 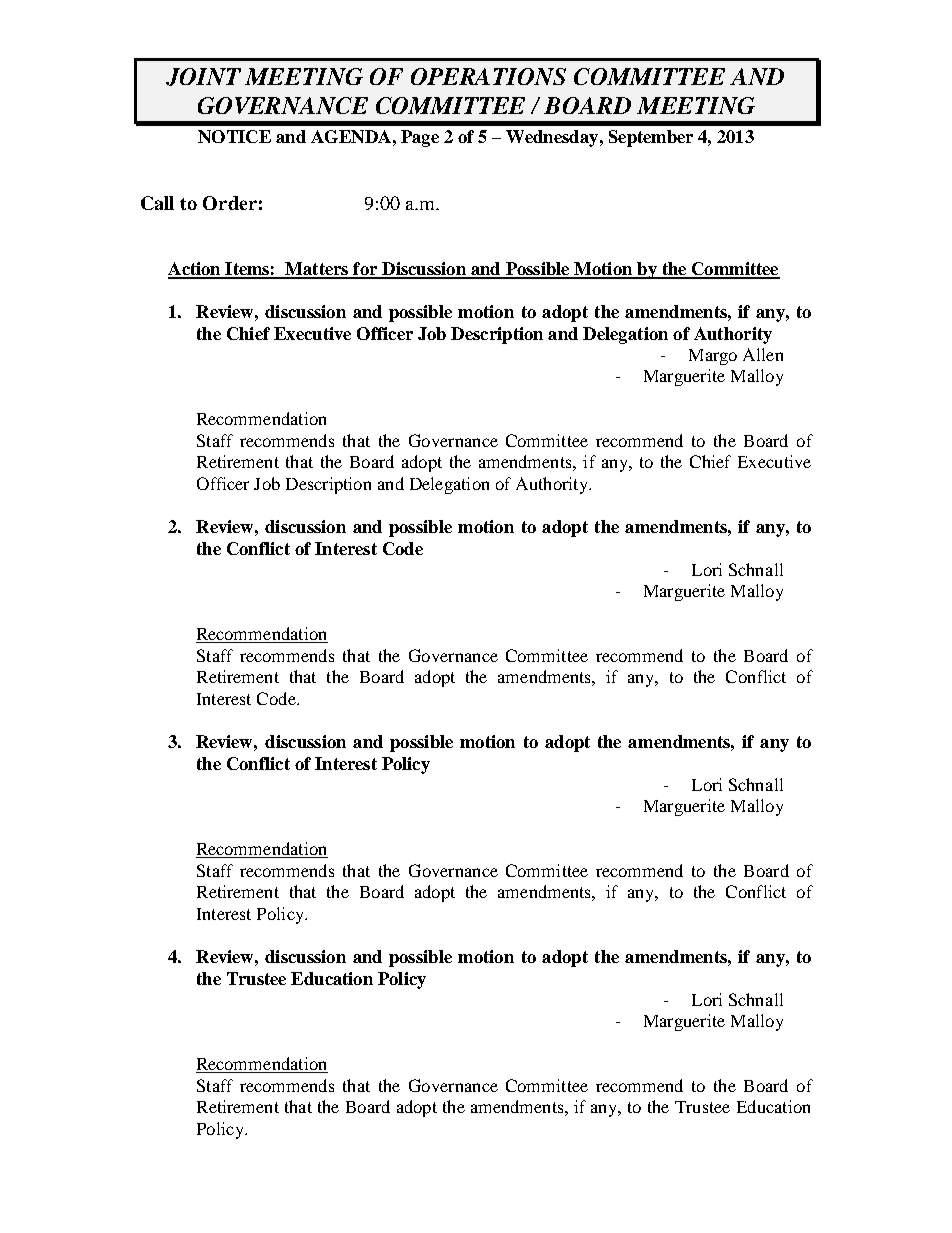 I want to click on OPERATIONS, so click(x=488, y=76).
